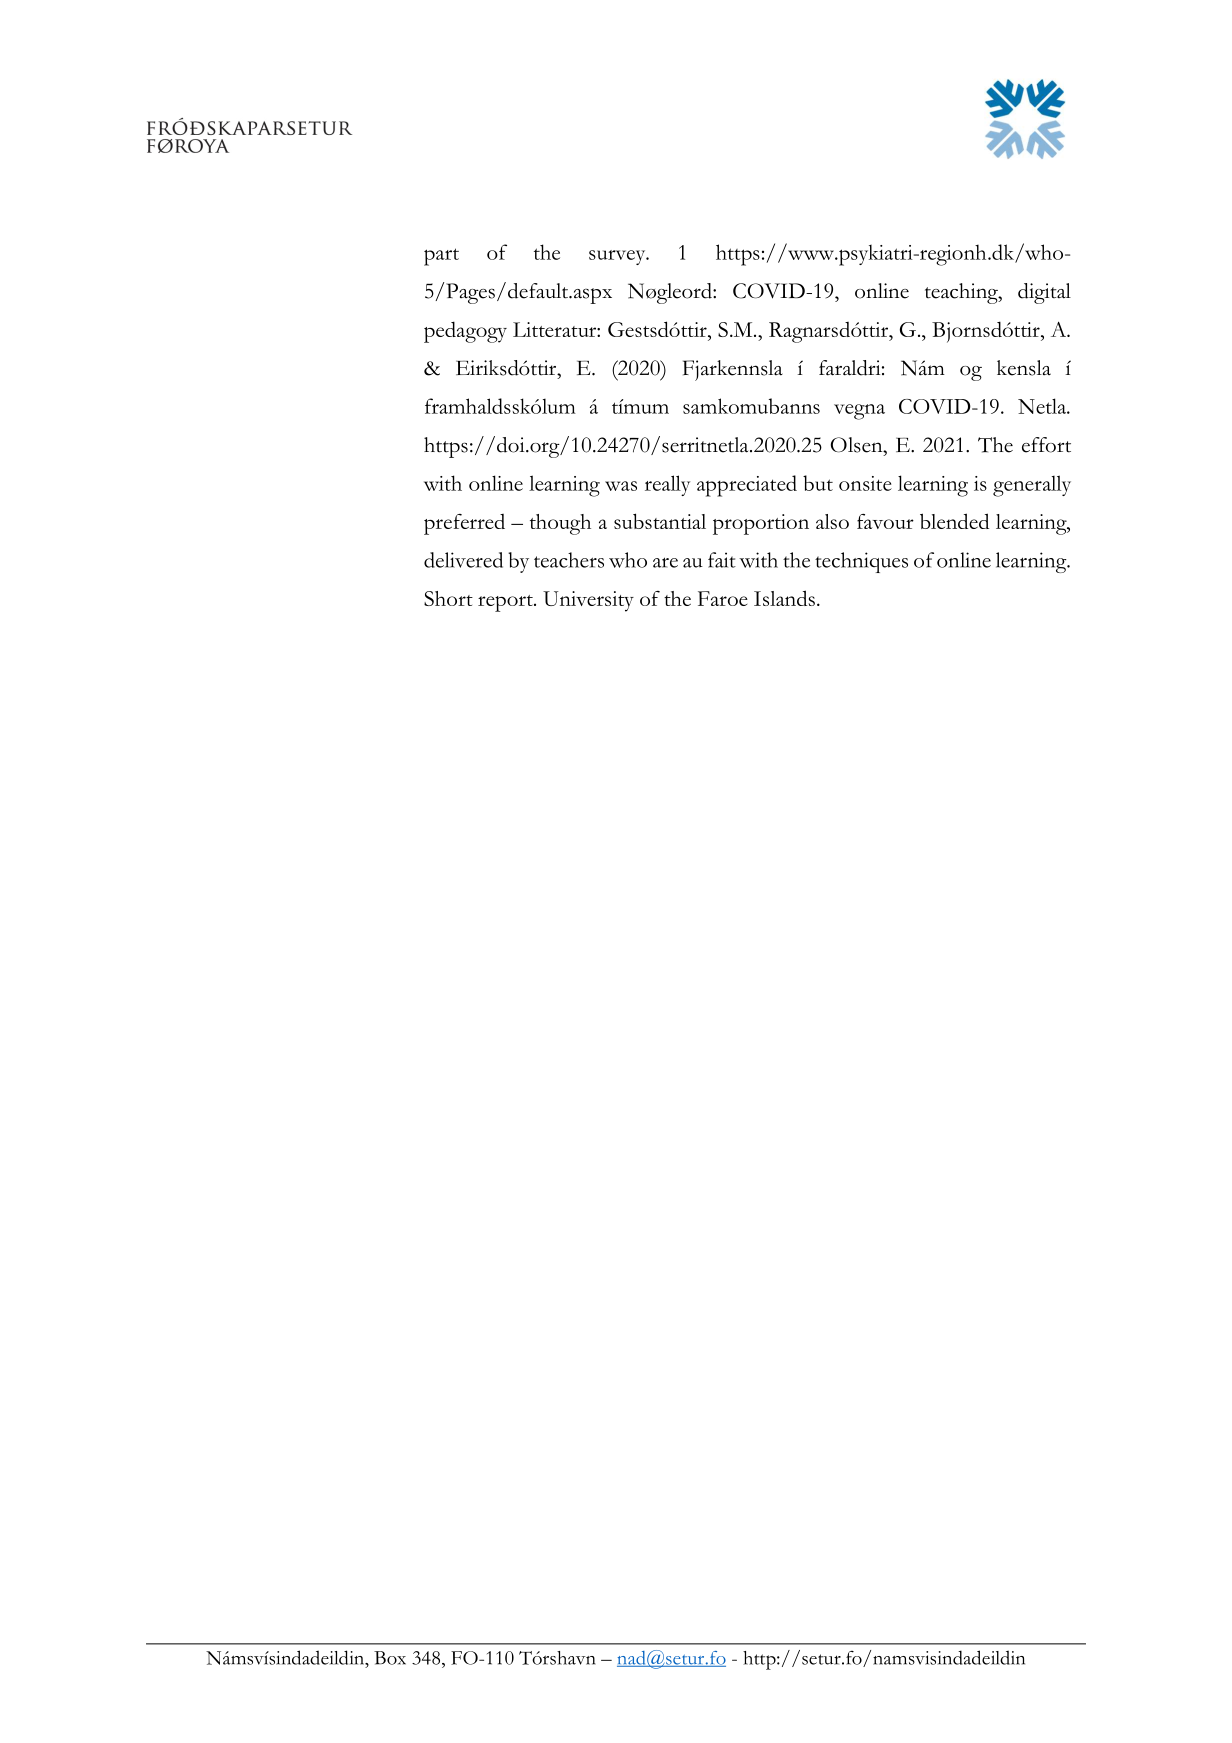  I want to click on blended, so click(954, 521).
